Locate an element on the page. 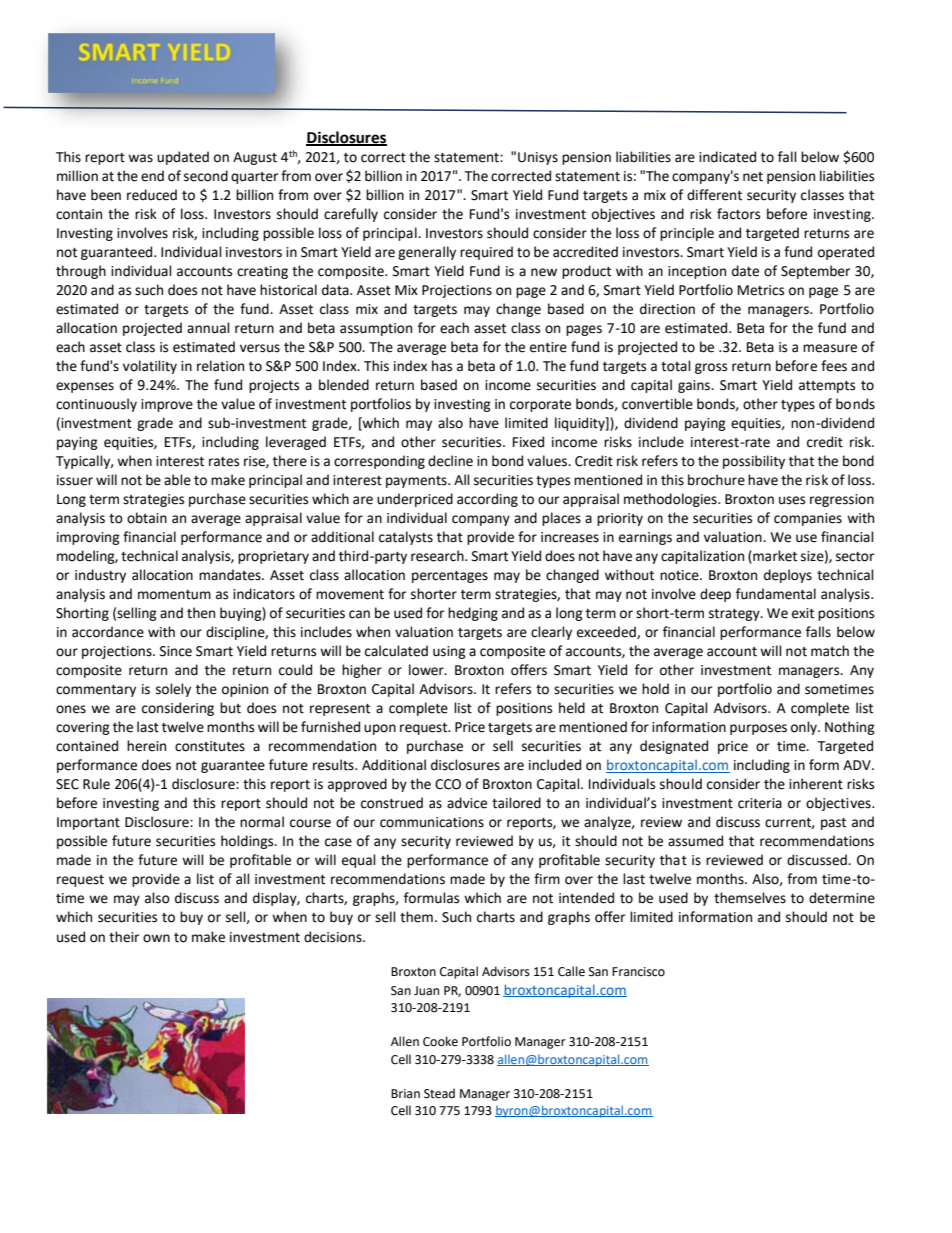  communications is located at coordinates (432, 822).
